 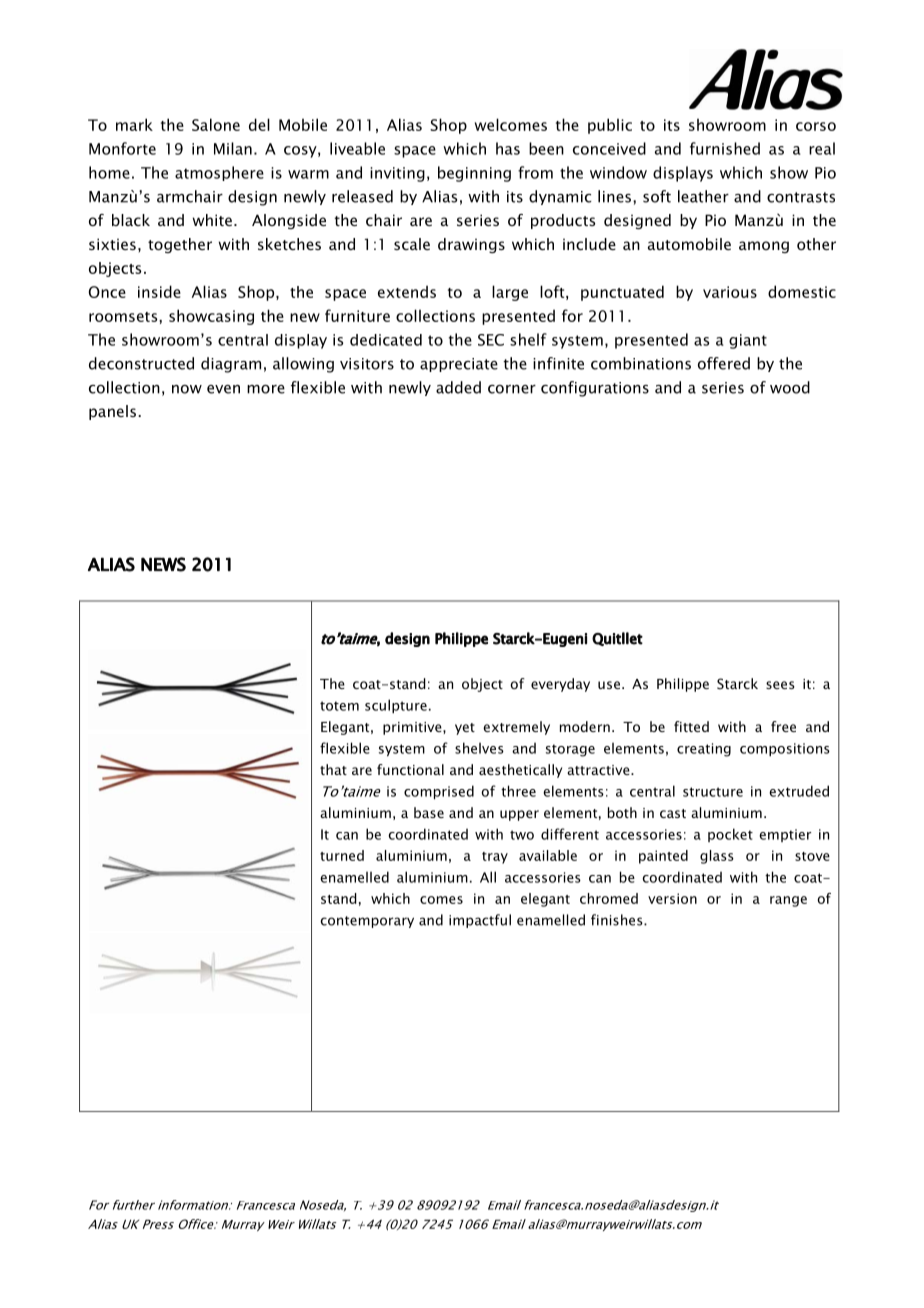 I want to click on wood, so click(x=790, y=387).
